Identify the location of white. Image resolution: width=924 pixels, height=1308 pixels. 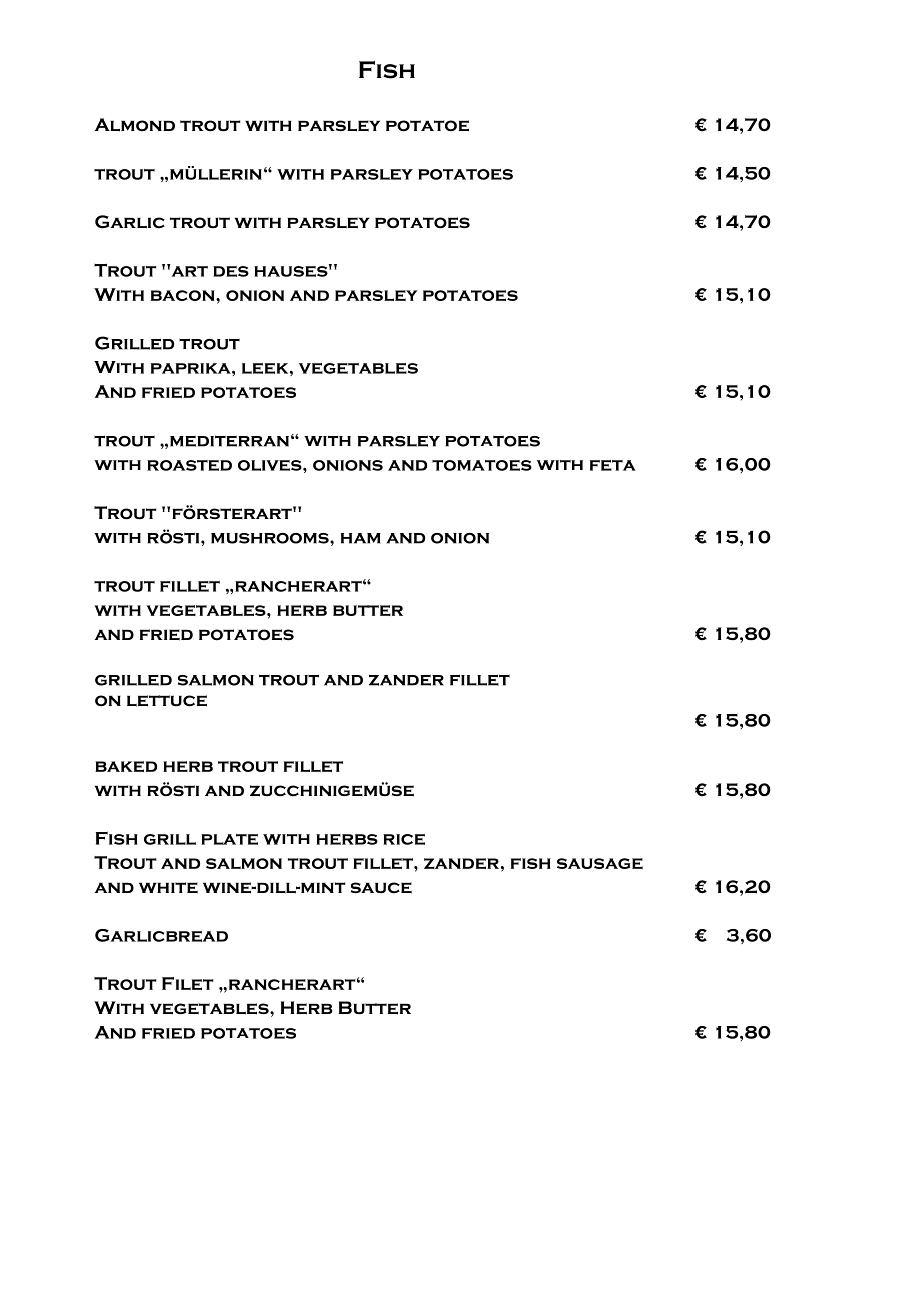
(168, 888).
